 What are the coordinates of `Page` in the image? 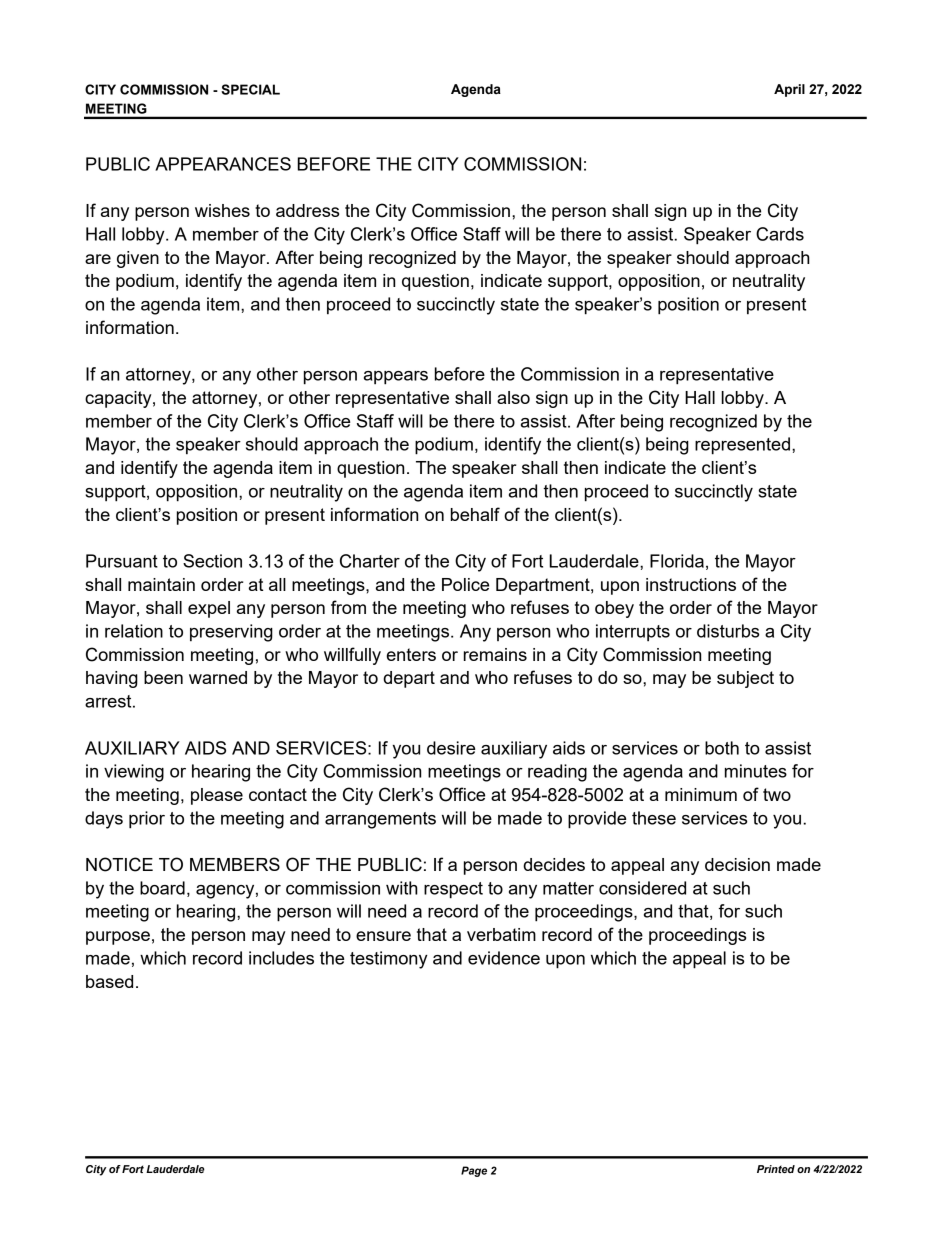 It's located at (474, 1171).
